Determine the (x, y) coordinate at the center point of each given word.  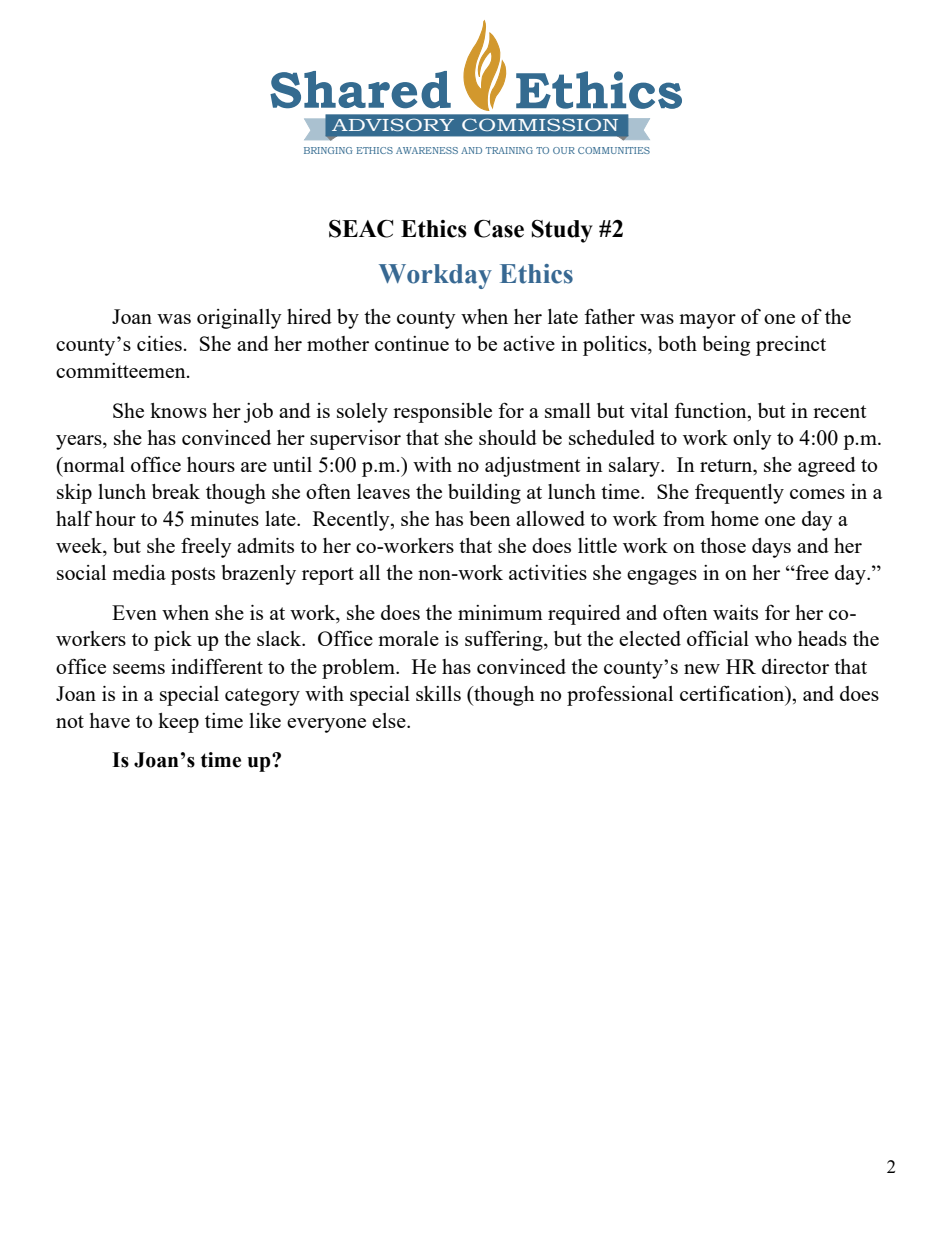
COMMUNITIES (614, 150)
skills (438, 693)
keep (178, 723)
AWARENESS (427, 150)
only (752, 440)
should (508, 437)
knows (178, 410)
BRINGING (328, 150)
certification (733, 693)
